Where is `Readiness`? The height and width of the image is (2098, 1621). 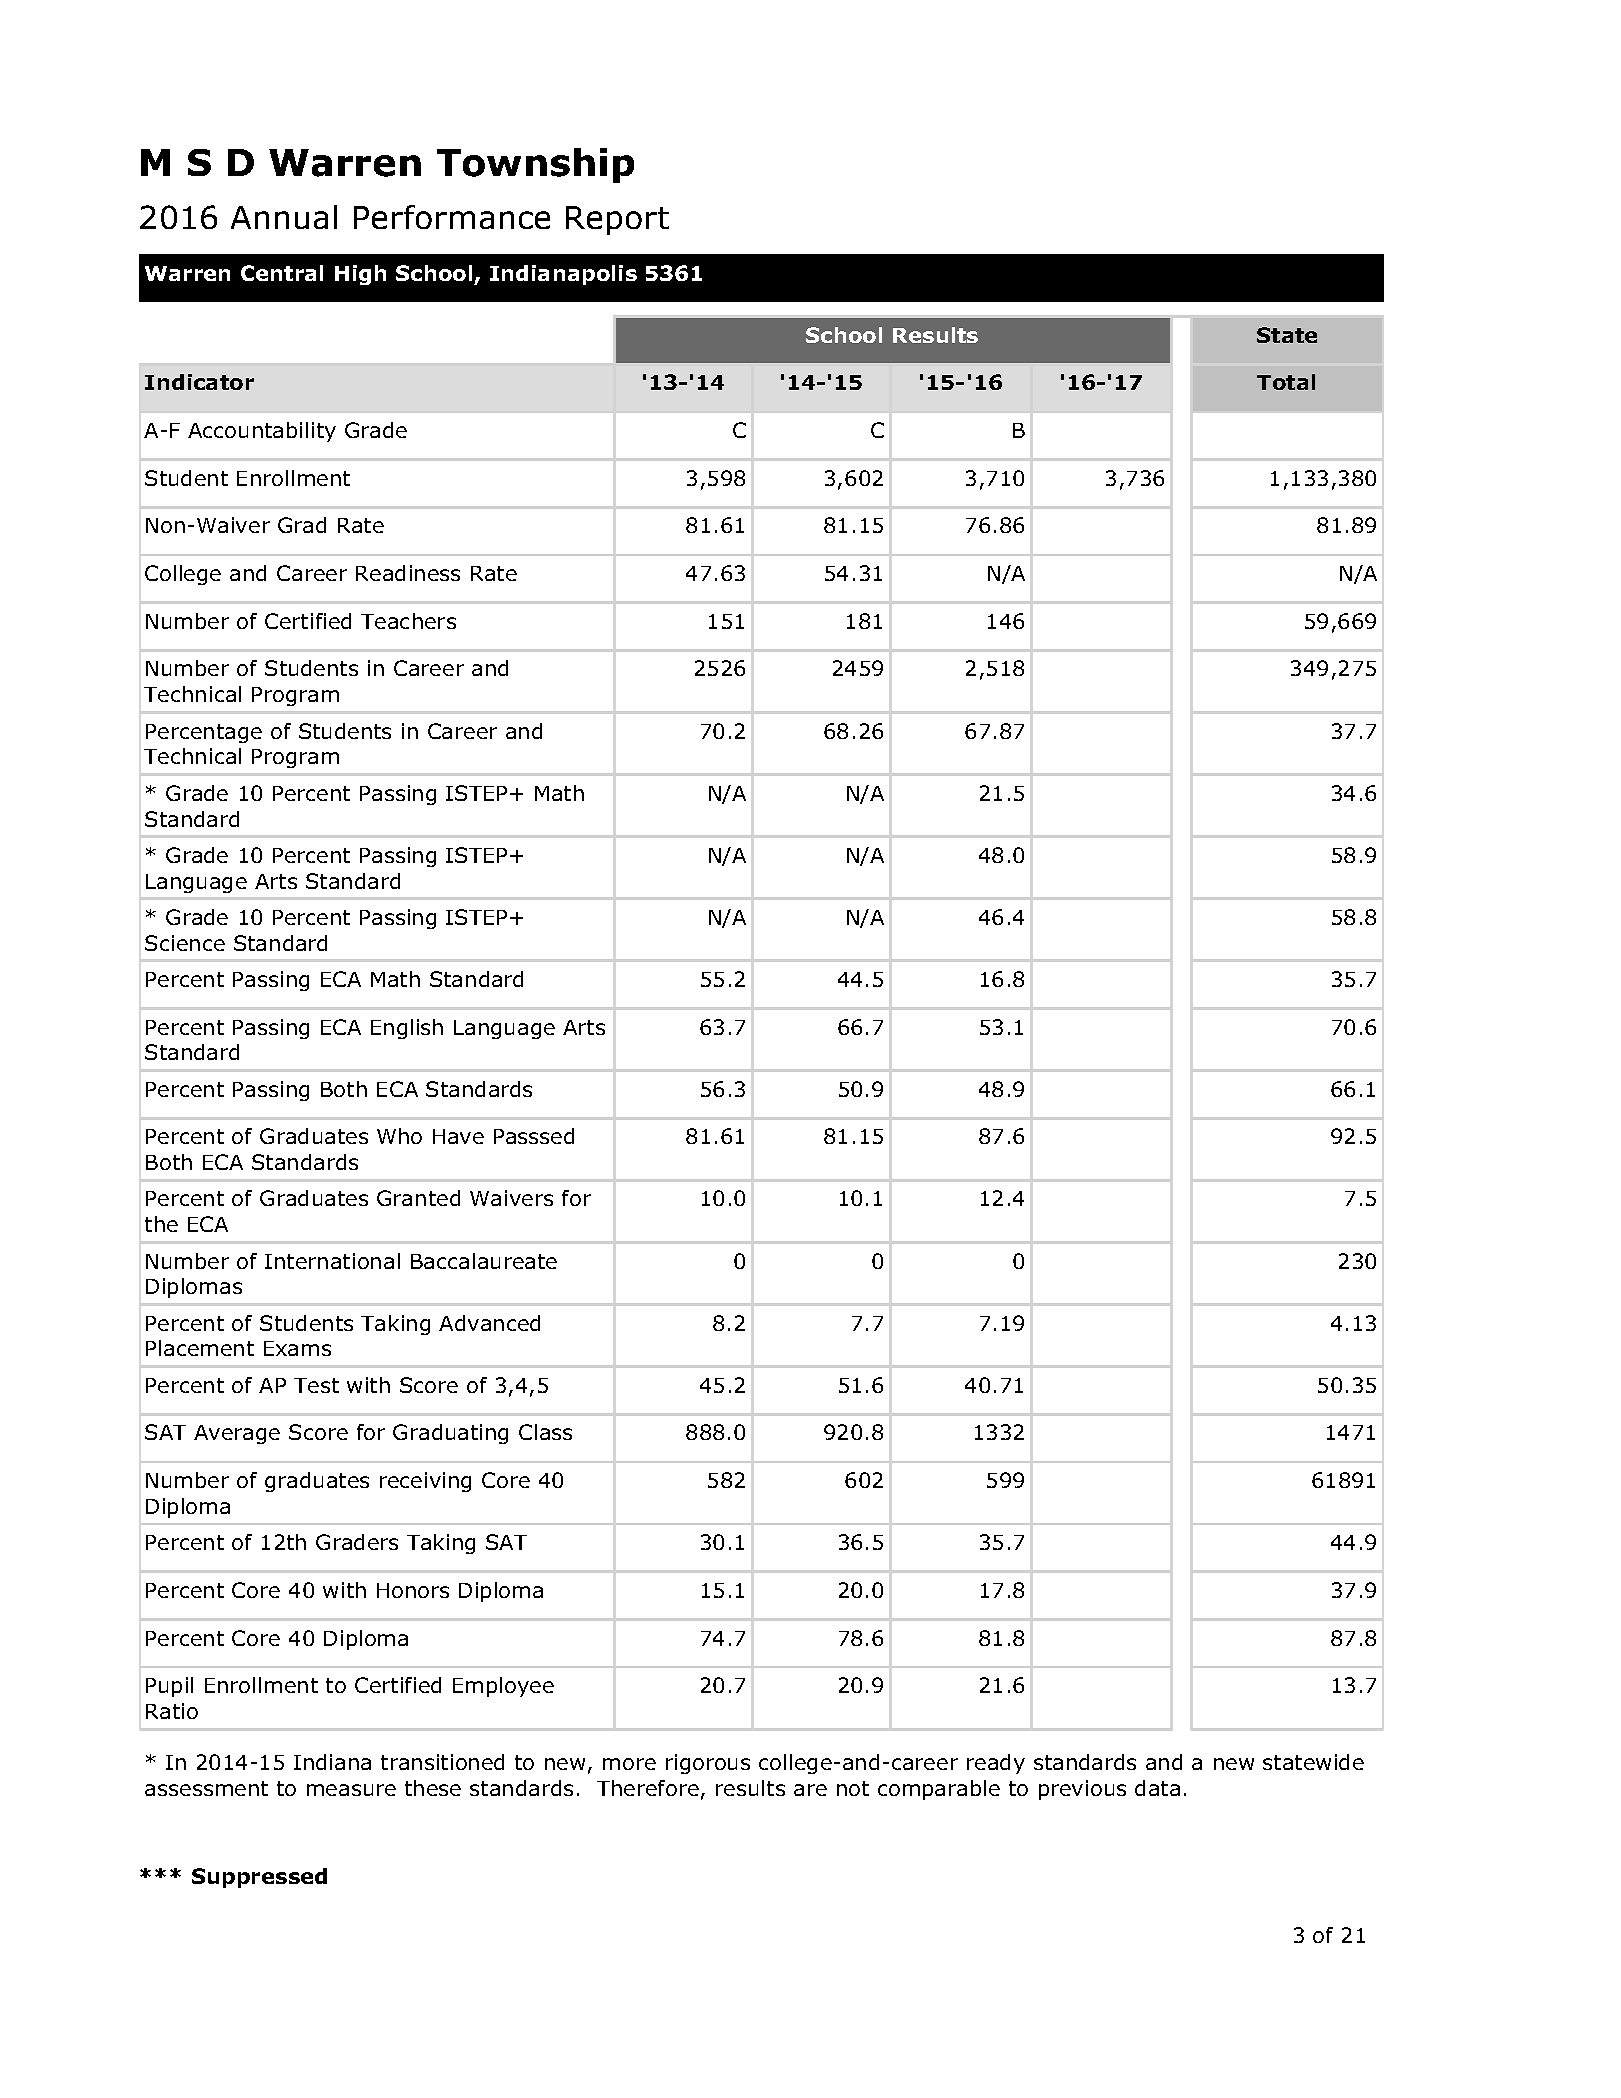 Readiness is located at coordinates (408, 573).
